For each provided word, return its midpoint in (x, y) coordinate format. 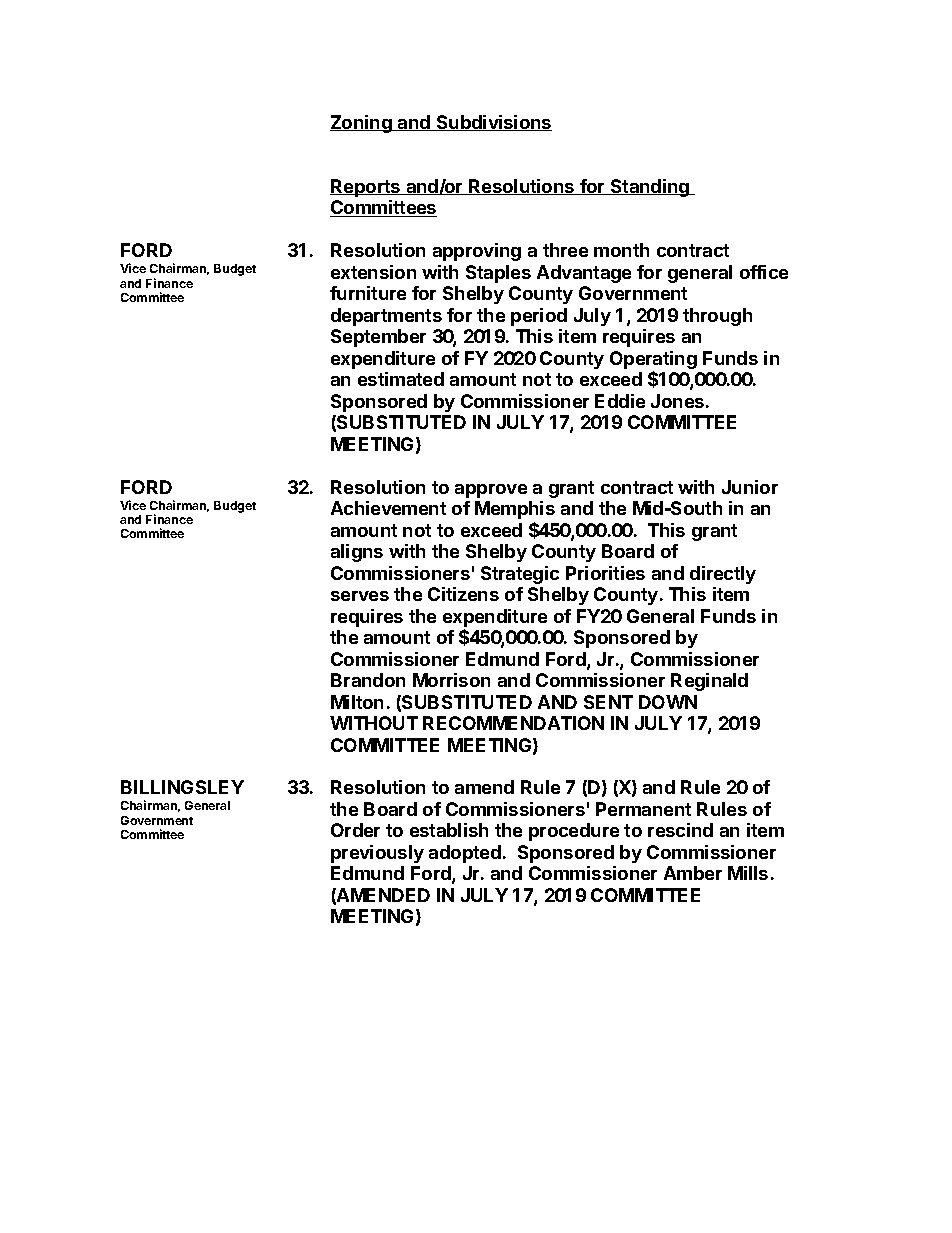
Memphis (515, 510)
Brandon (368, 680)
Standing (650, 188)
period (539, 317)
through (717, 317)
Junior (750, 487)
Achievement (388, 508)
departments (386, 317)
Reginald (709, 682)
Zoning (362, 124)
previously (377, 854)
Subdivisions (493, 123)
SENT (608, 702)
